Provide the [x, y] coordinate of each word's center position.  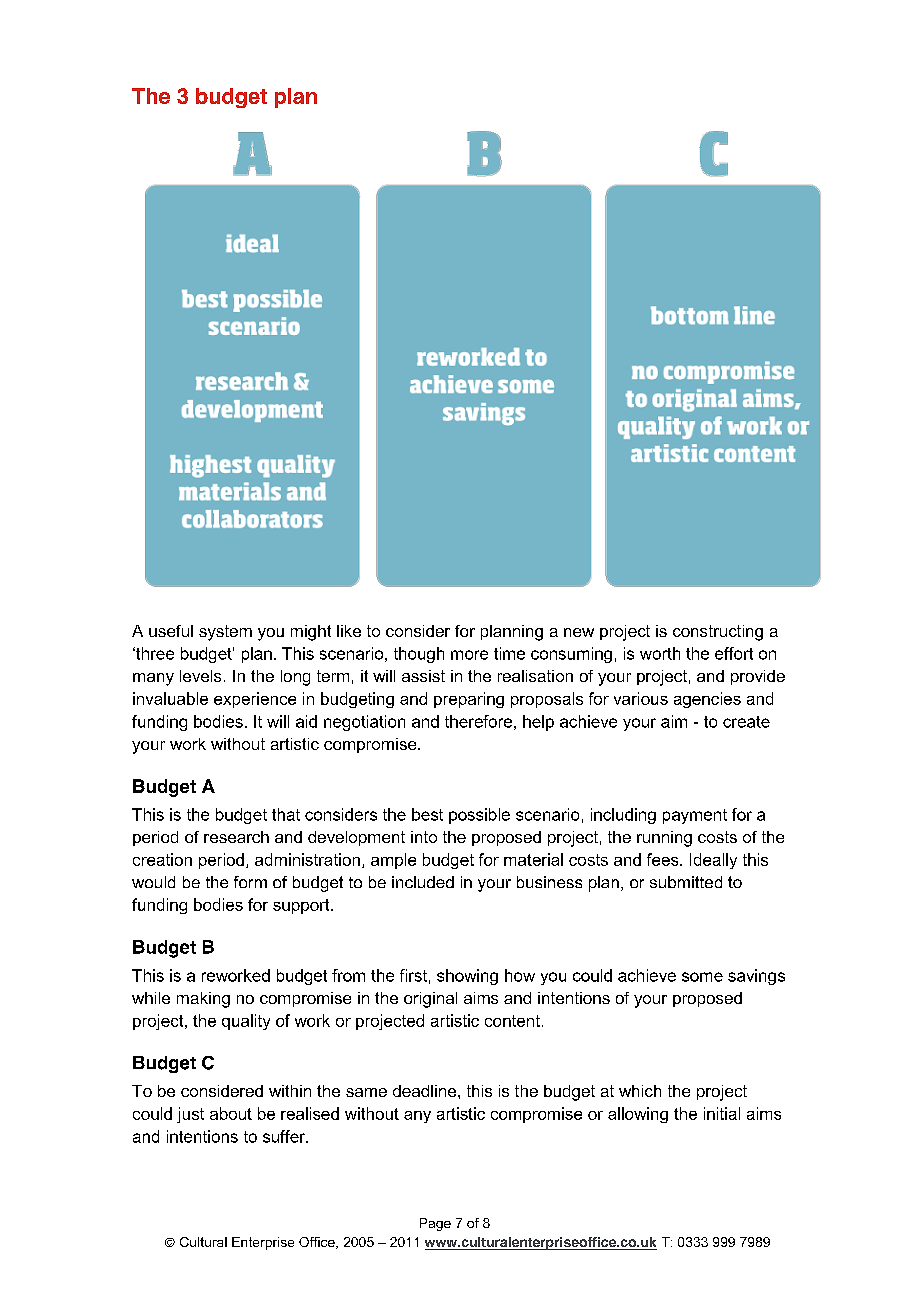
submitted [686, 882]
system [225, 633]
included [423, 882]
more [469, 655]
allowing [638, 1115]
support [302, 906]
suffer [285, 1136]
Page [435, 1224]
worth [660, 653]
